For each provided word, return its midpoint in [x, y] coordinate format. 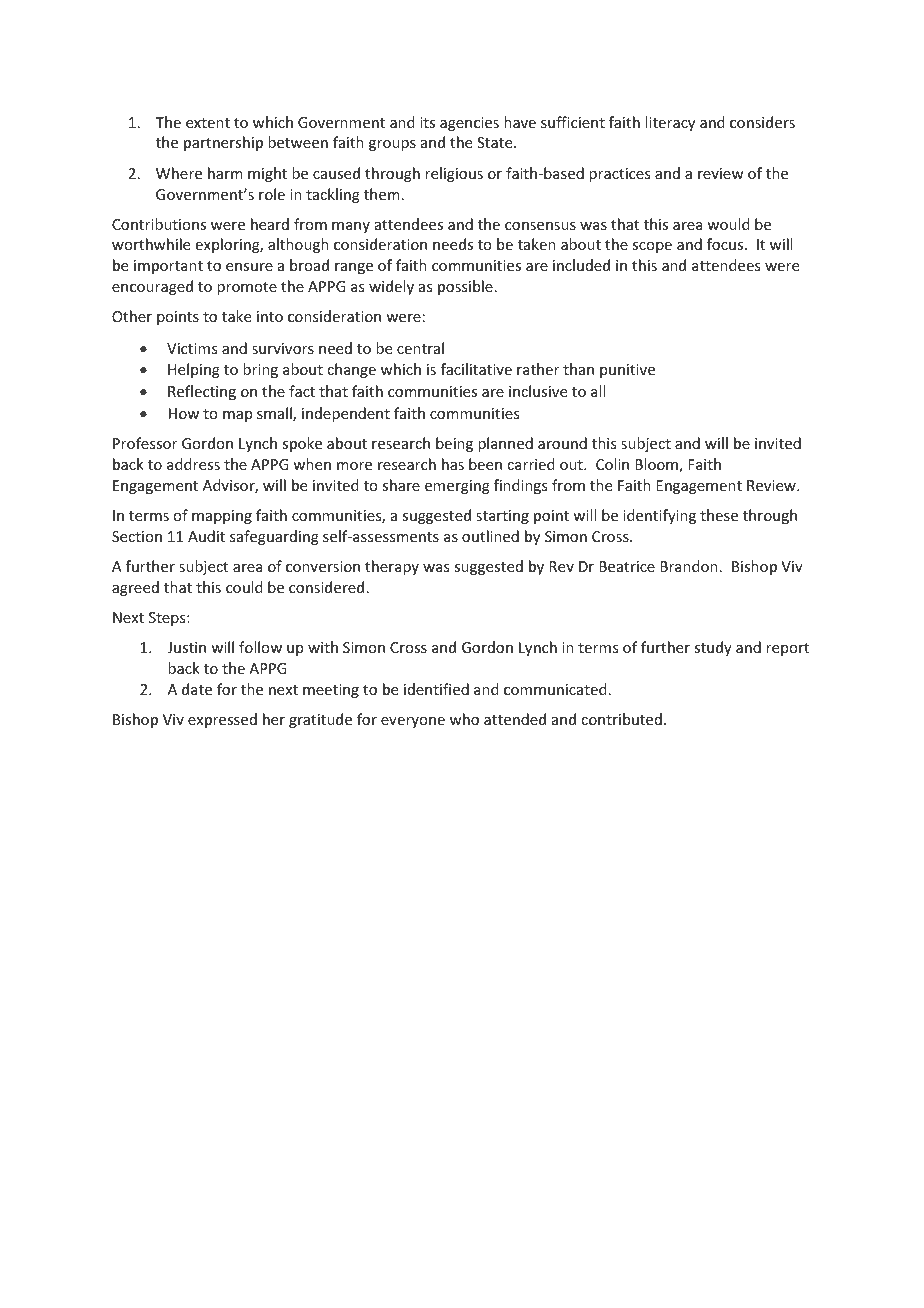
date [197, 689]
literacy [670, 123]
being [454, 444]
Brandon [689, 566]
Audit [206, 536]
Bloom [657, 465]
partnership [223, 143]
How [184, 413]
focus [726, 244]
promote [247, 288]
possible [465, 287]
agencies [469, 124]
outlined [490, 536]
